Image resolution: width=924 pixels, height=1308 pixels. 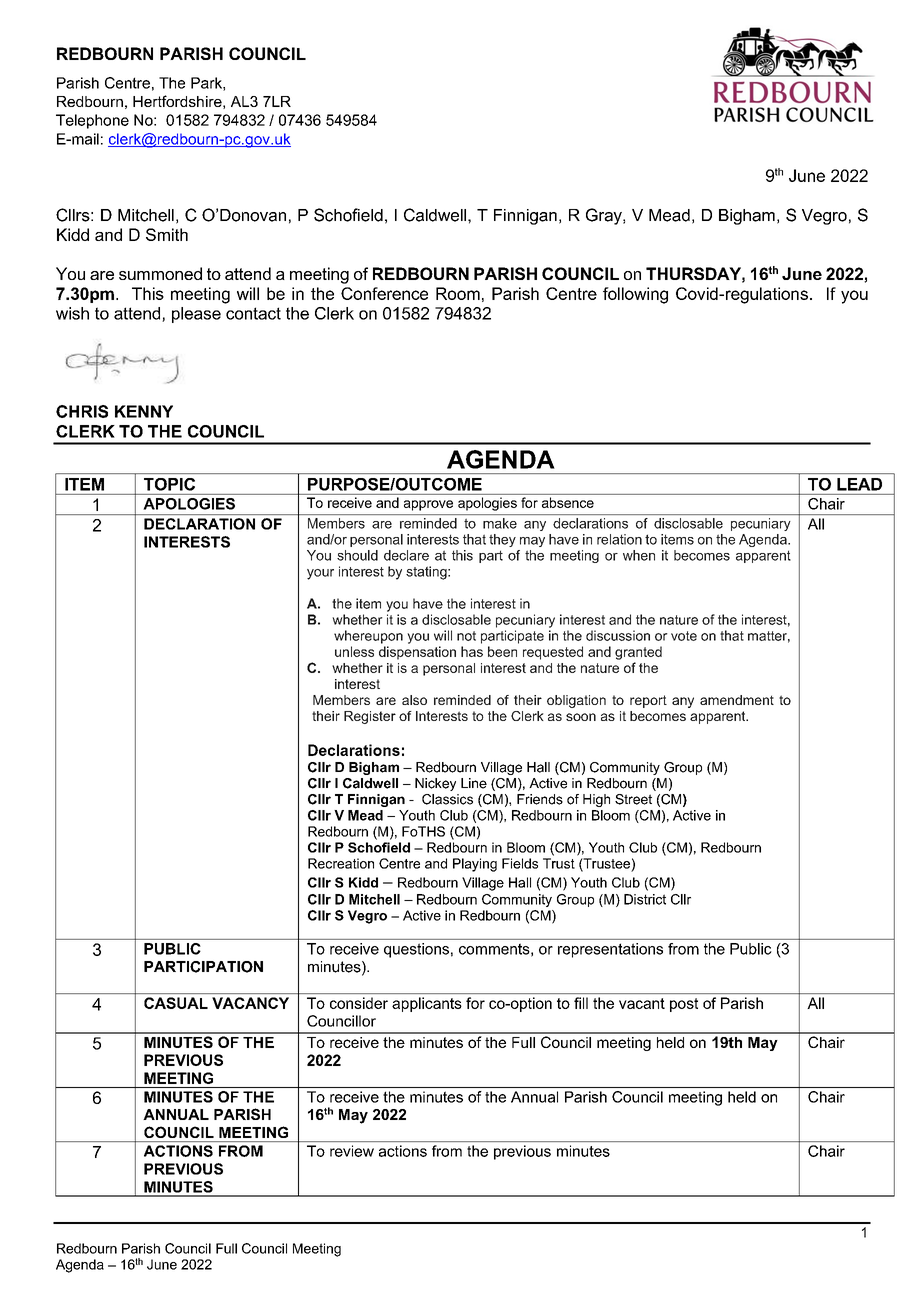 I want to click on dispensation, so click(x=417, y=653).
